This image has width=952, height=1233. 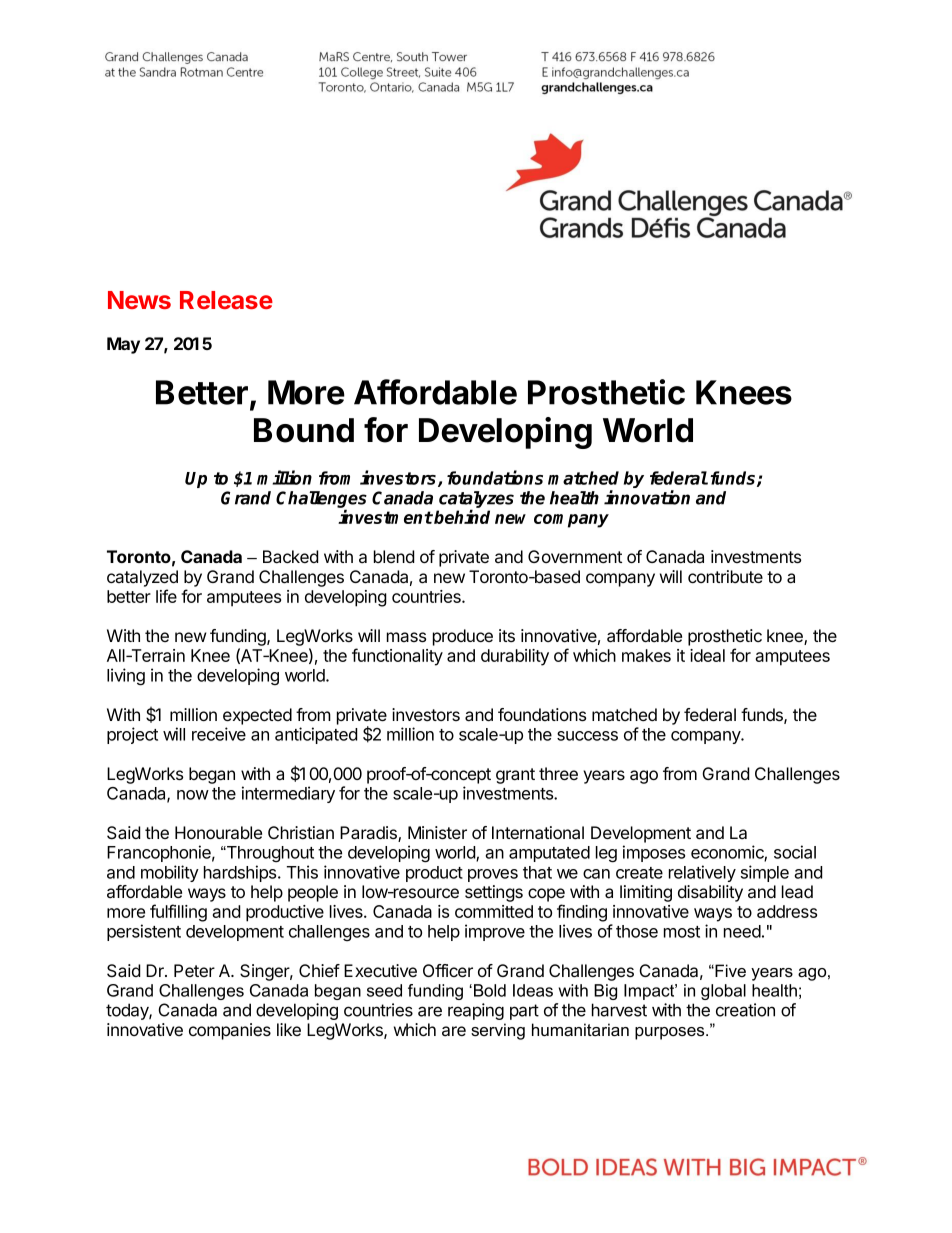 What do you see at coordinates (226, 300) in the image?
I see `Release` at bounding box center [226, 300].
